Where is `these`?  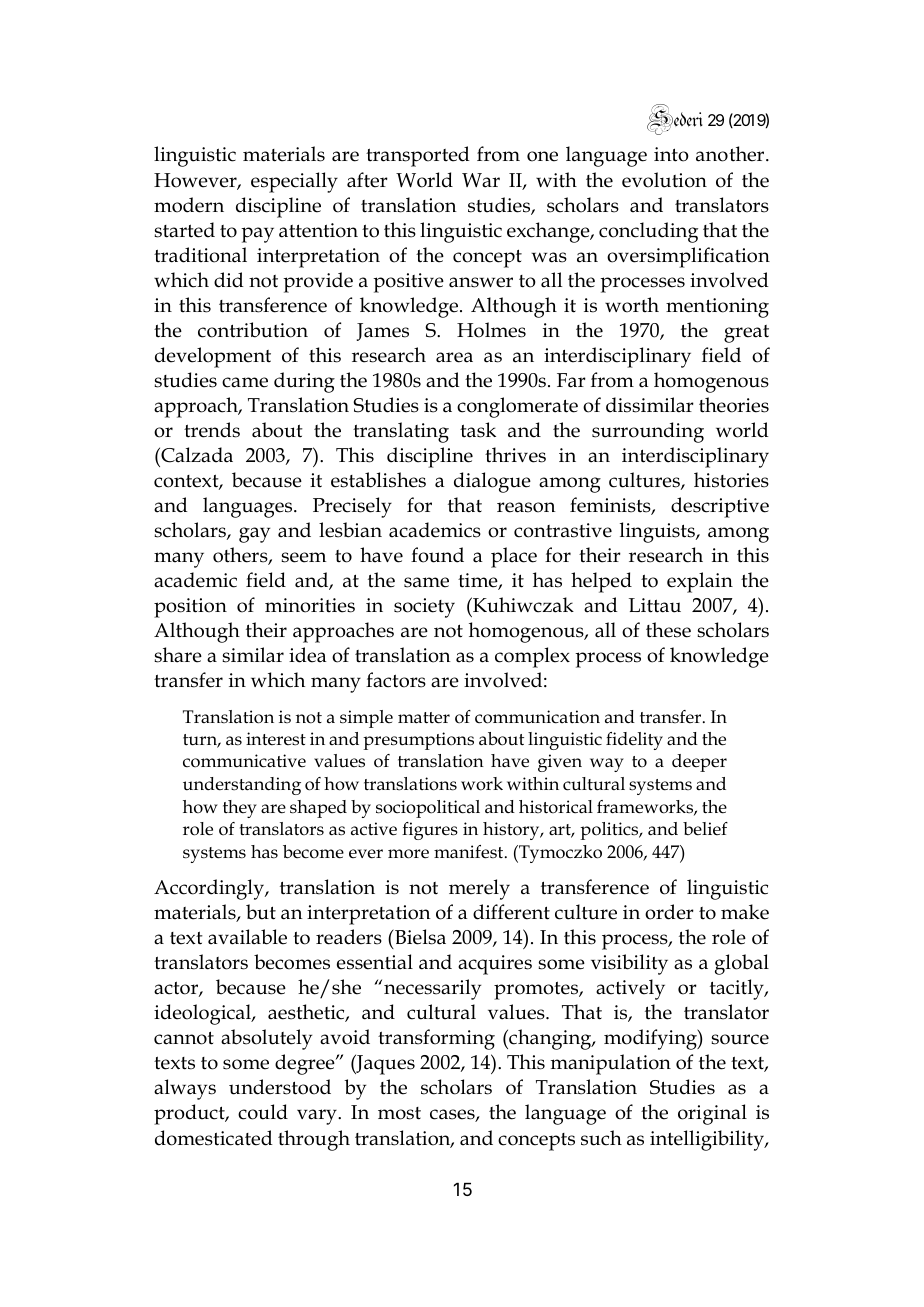 these is located at coordinates (668, 630).
